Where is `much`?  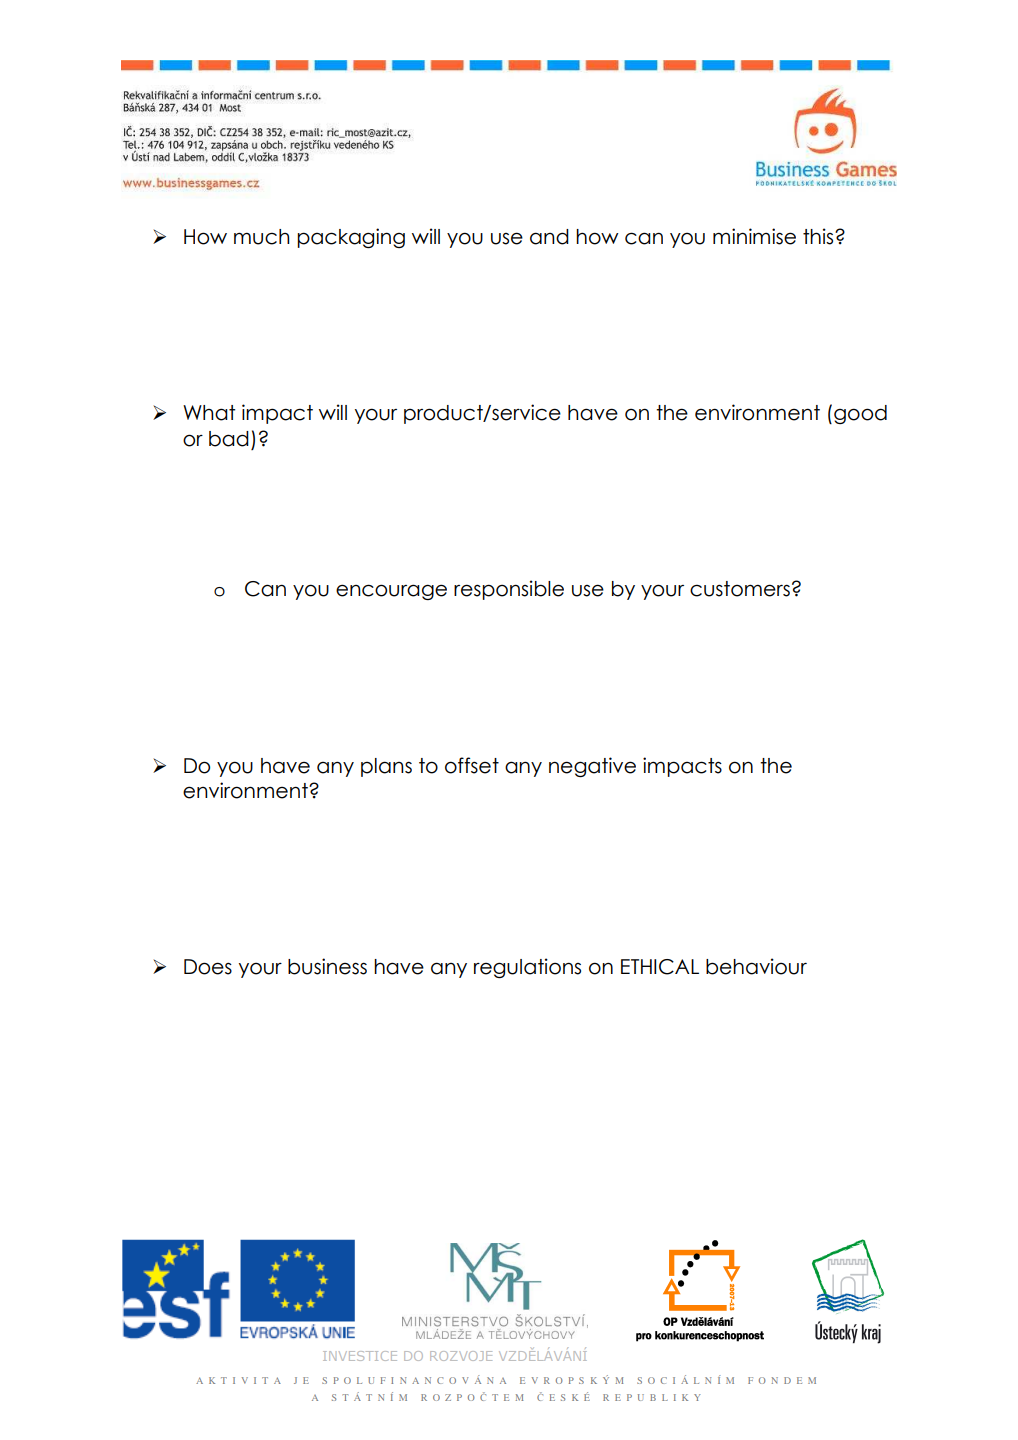
much is located at coordinates (262, 237).
